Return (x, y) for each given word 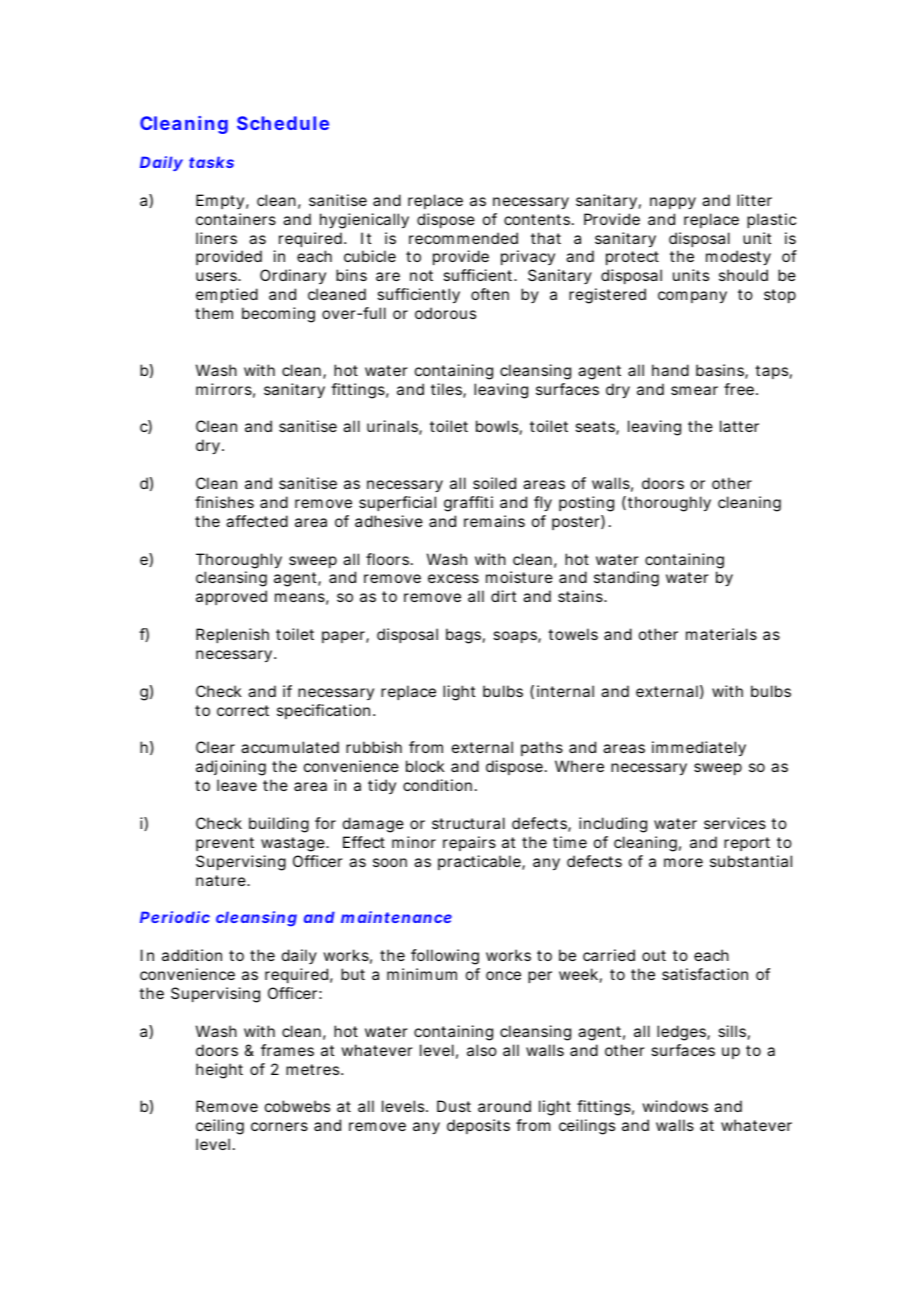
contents (538, 219)
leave (237, 785)
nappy (673, 203)
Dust (454, 1106)
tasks (211, 162)
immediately (699, 749)
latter (739, 426)
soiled (494, 483)
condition (437, 785)
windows (675, 1106)
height (219, 1071)
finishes (224, 502)
